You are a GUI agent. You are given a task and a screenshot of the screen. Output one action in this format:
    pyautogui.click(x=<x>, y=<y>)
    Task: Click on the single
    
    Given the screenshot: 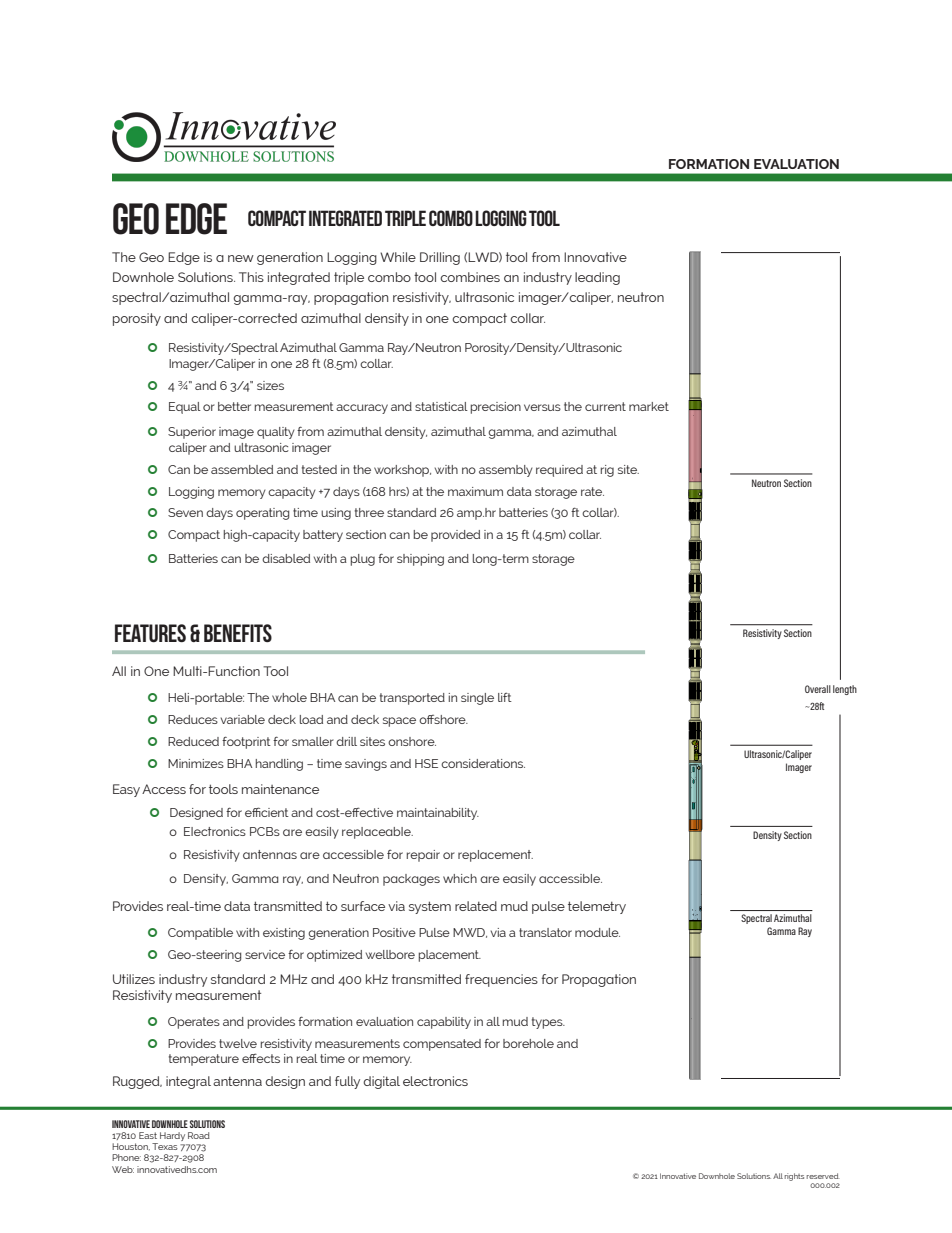 What is the action you would take?
    pyautogui.click(x=477, y=699)
